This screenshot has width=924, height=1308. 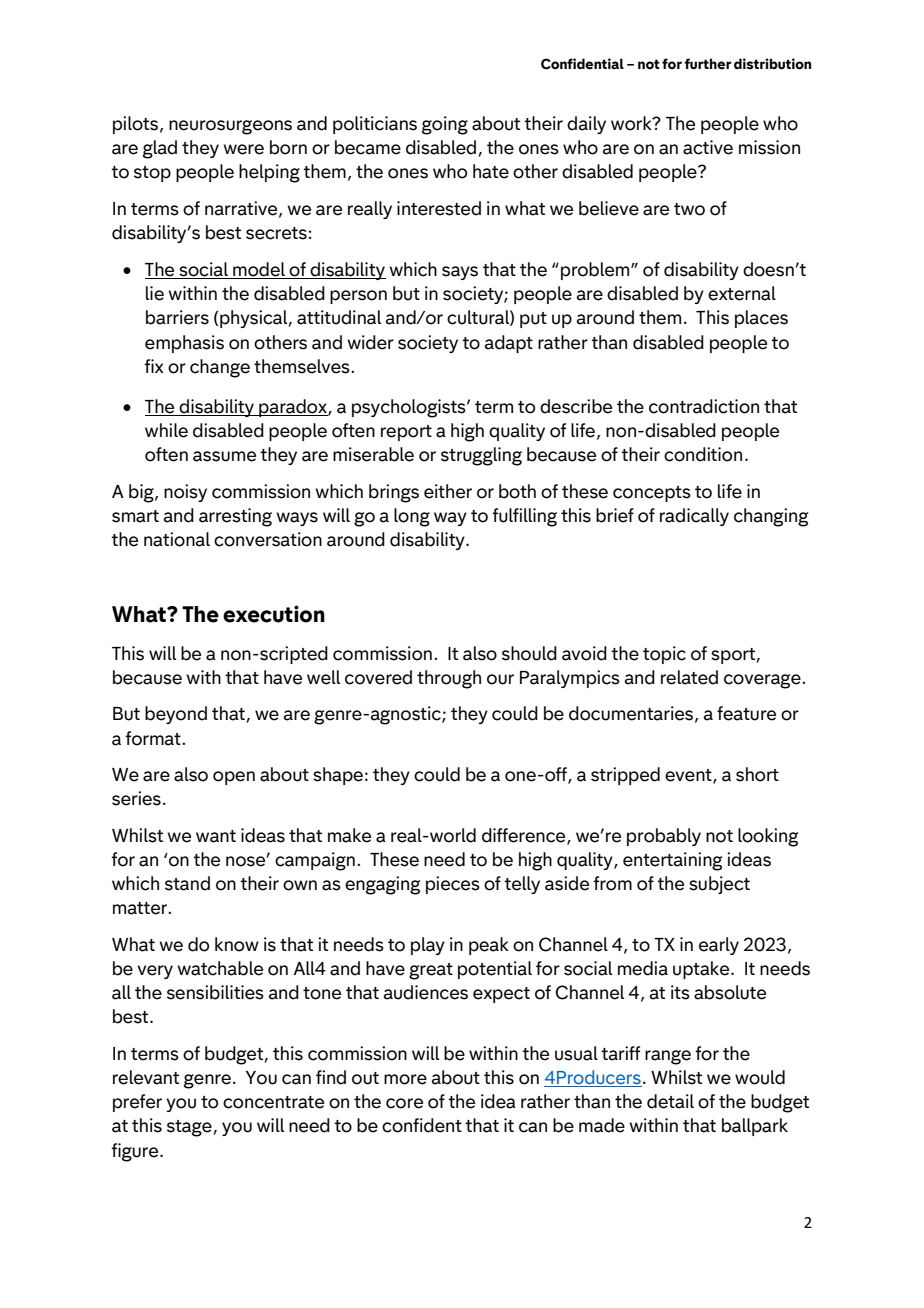 I want to click on difference, so click(x=525, y=836).
